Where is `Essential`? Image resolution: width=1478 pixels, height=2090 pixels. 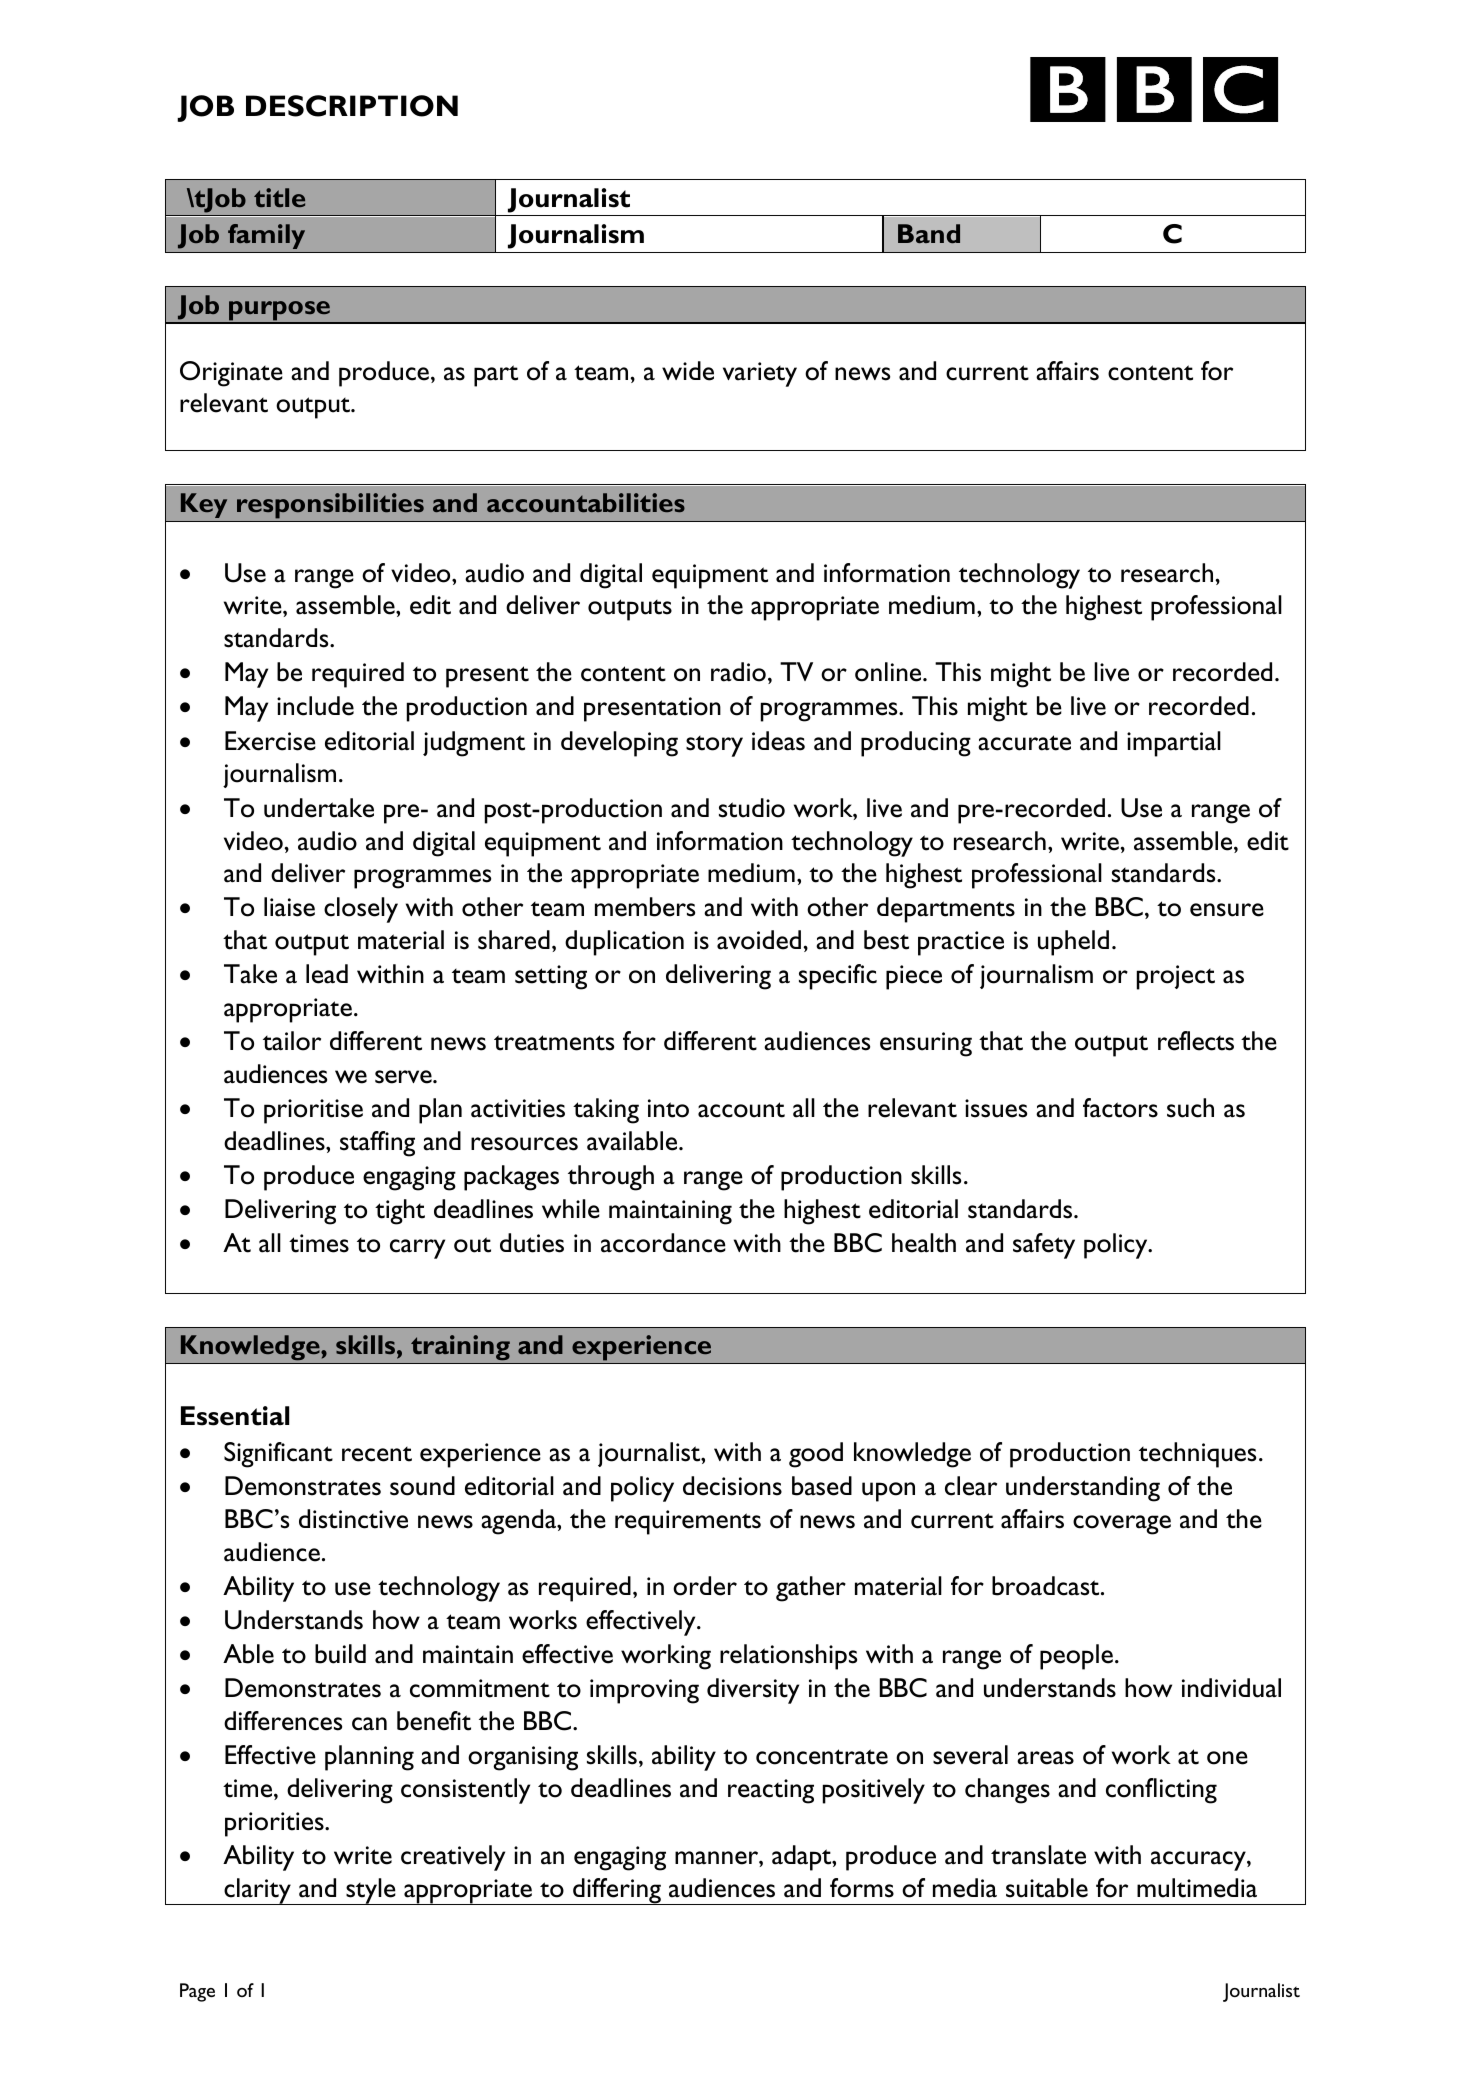 Essential is located at coordinates (235, 1416).
